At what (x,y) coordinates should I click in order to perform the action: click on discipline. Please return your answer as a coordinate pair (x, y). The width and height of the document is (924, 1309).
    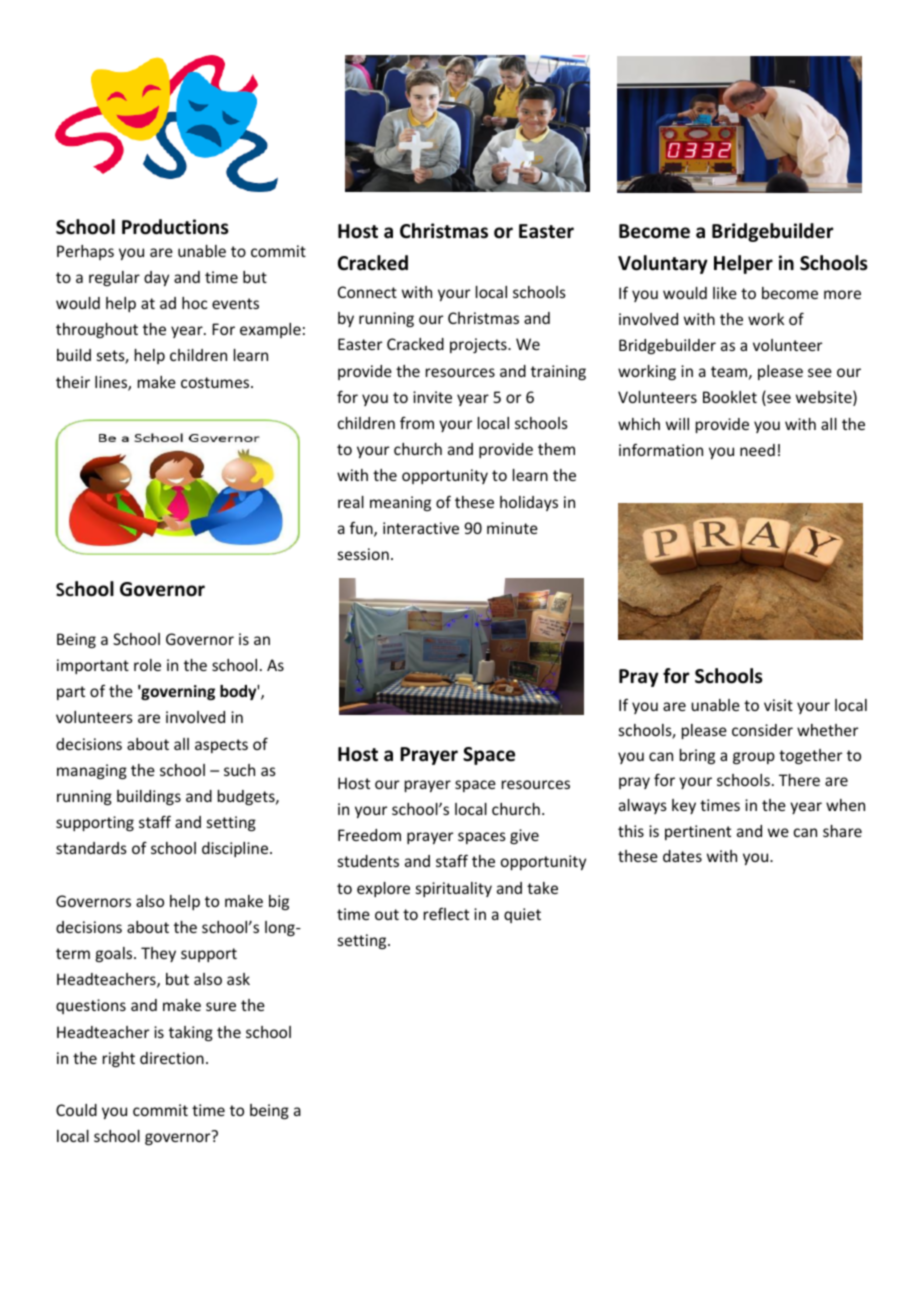
    Looking at the image, I should click on (236, 849).
